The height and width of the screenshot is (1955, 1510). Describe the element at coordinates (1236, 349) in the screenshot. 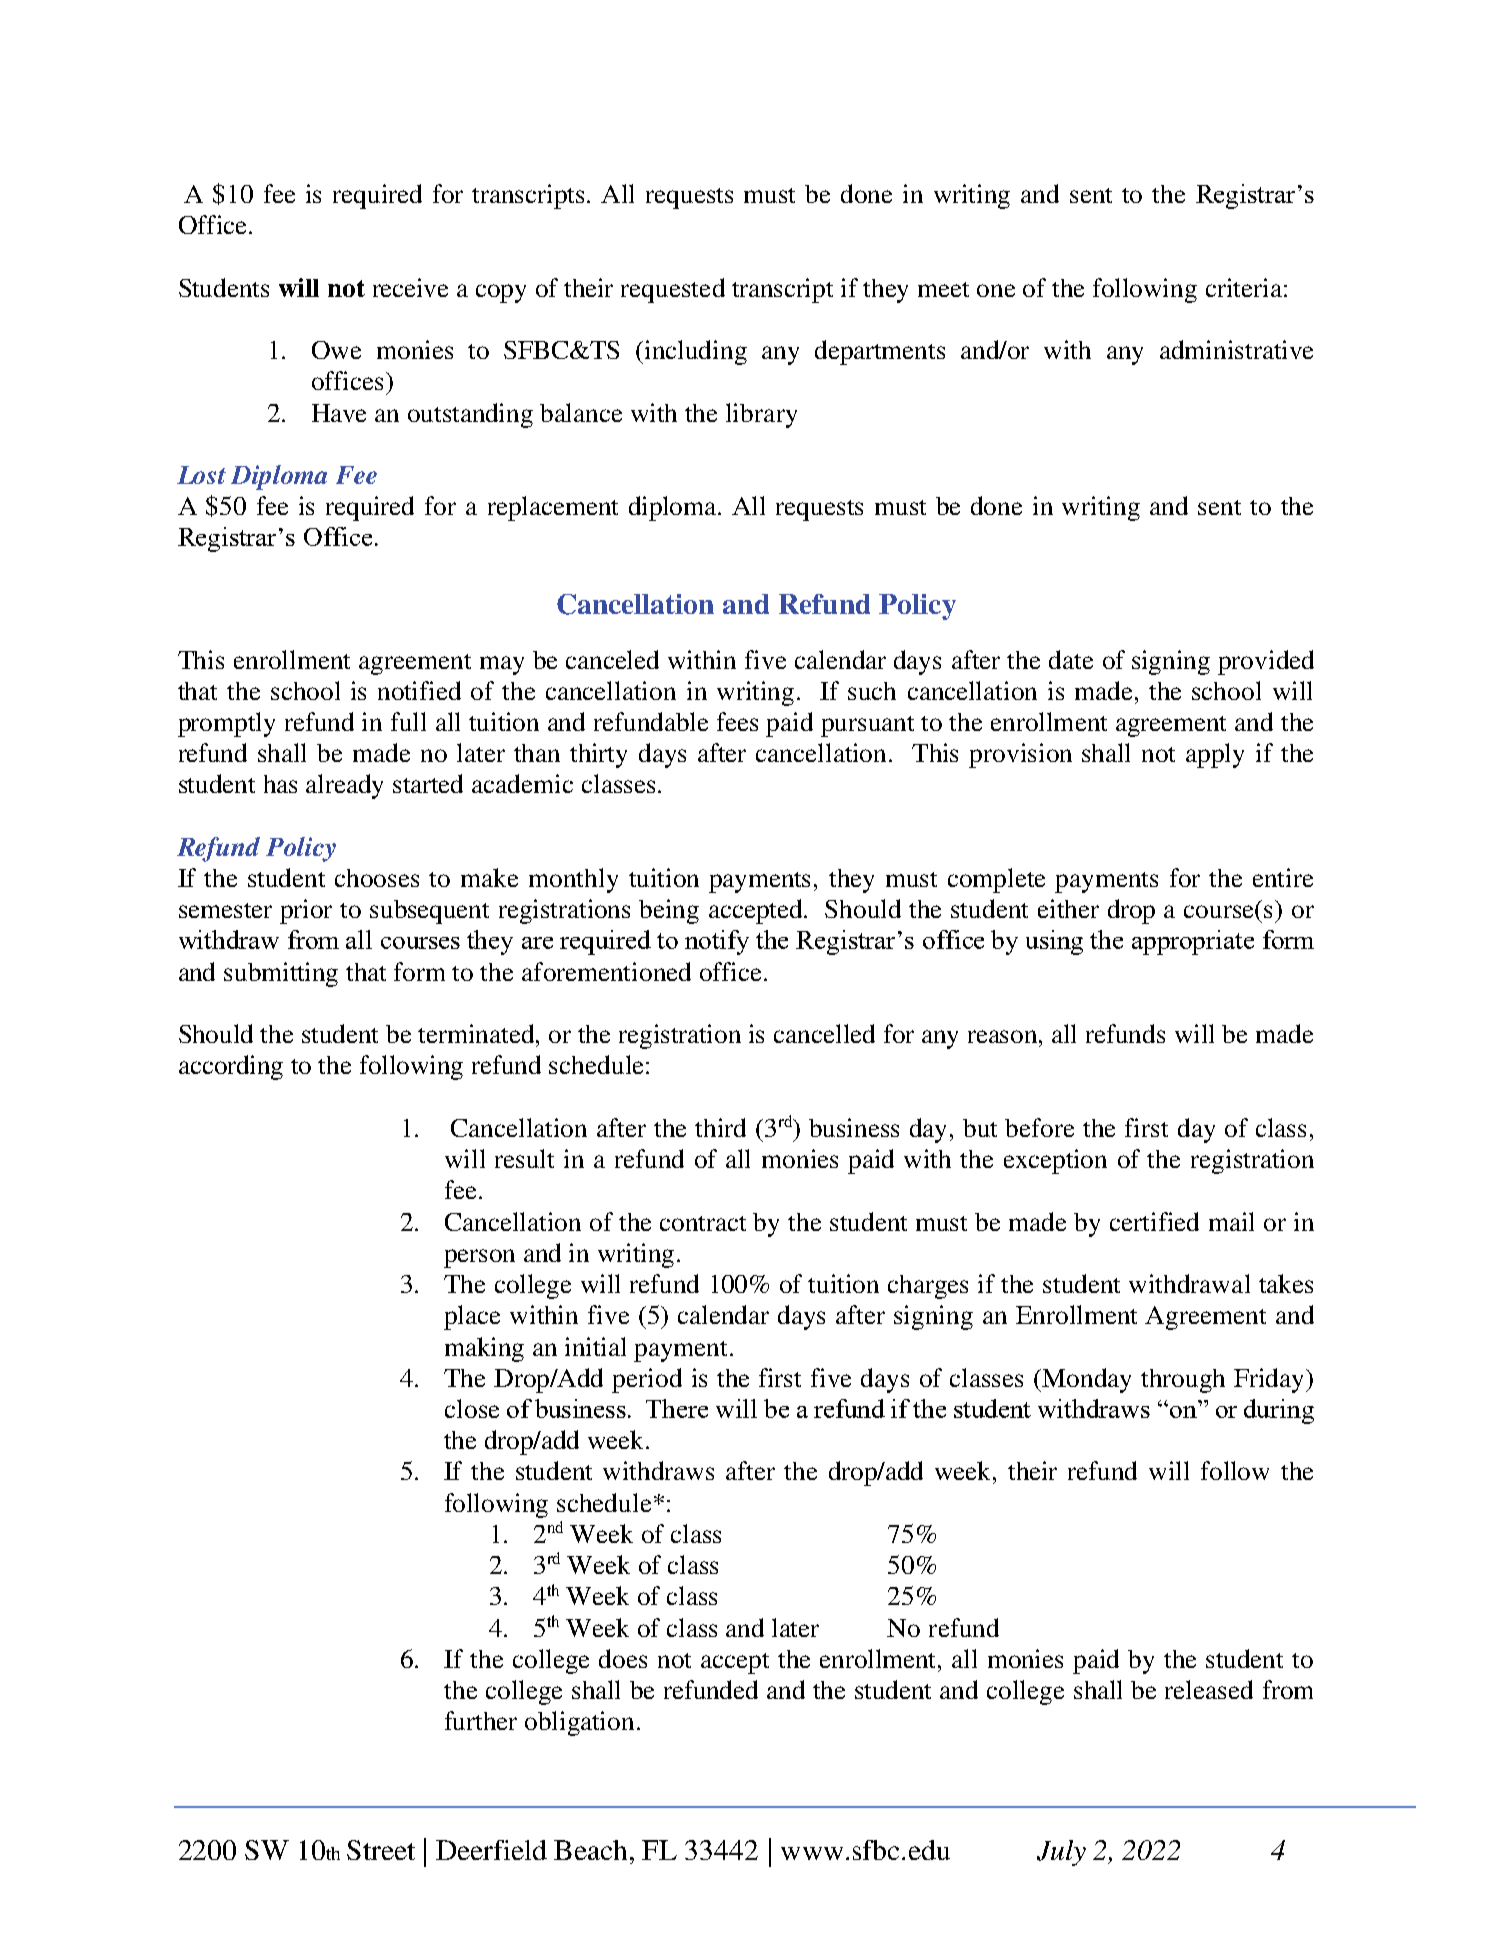

I see `administrative` at that location.
